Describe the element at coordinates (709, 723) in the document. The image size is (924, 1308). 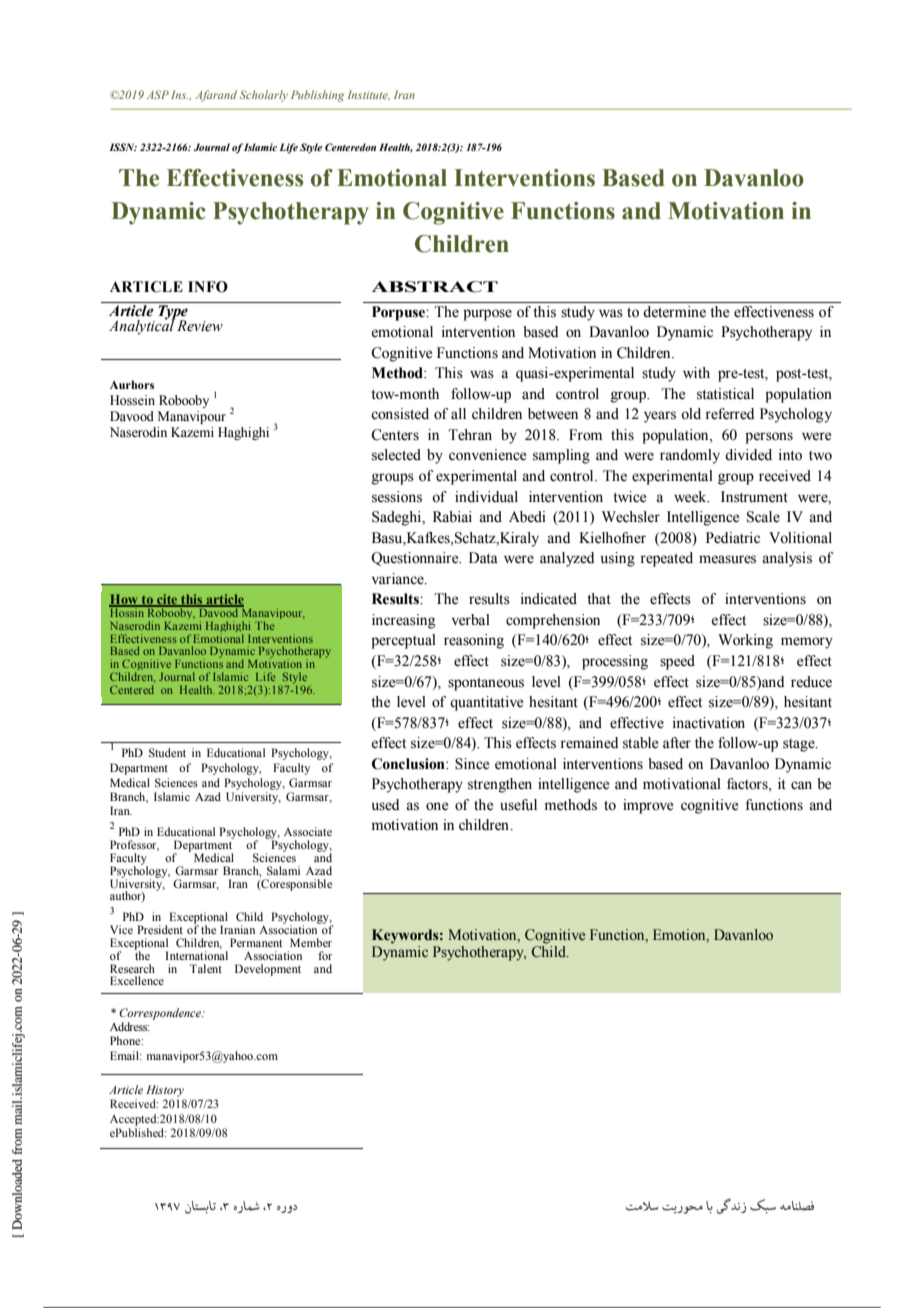
I see `inactivation` at that location.
